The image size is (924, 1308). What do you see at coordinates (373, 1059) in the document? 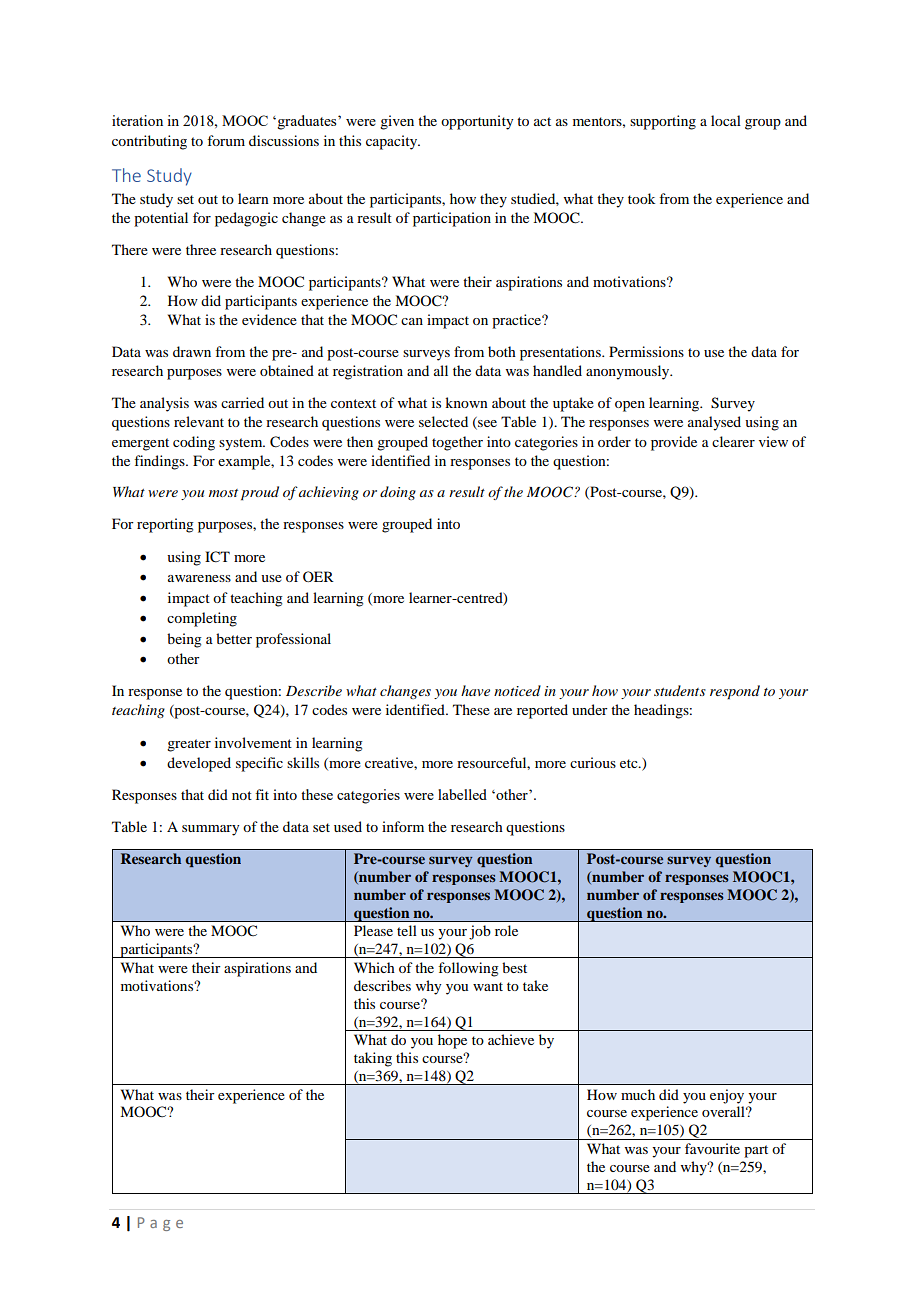
I see `taking` at bounding box center [373, 1059].
